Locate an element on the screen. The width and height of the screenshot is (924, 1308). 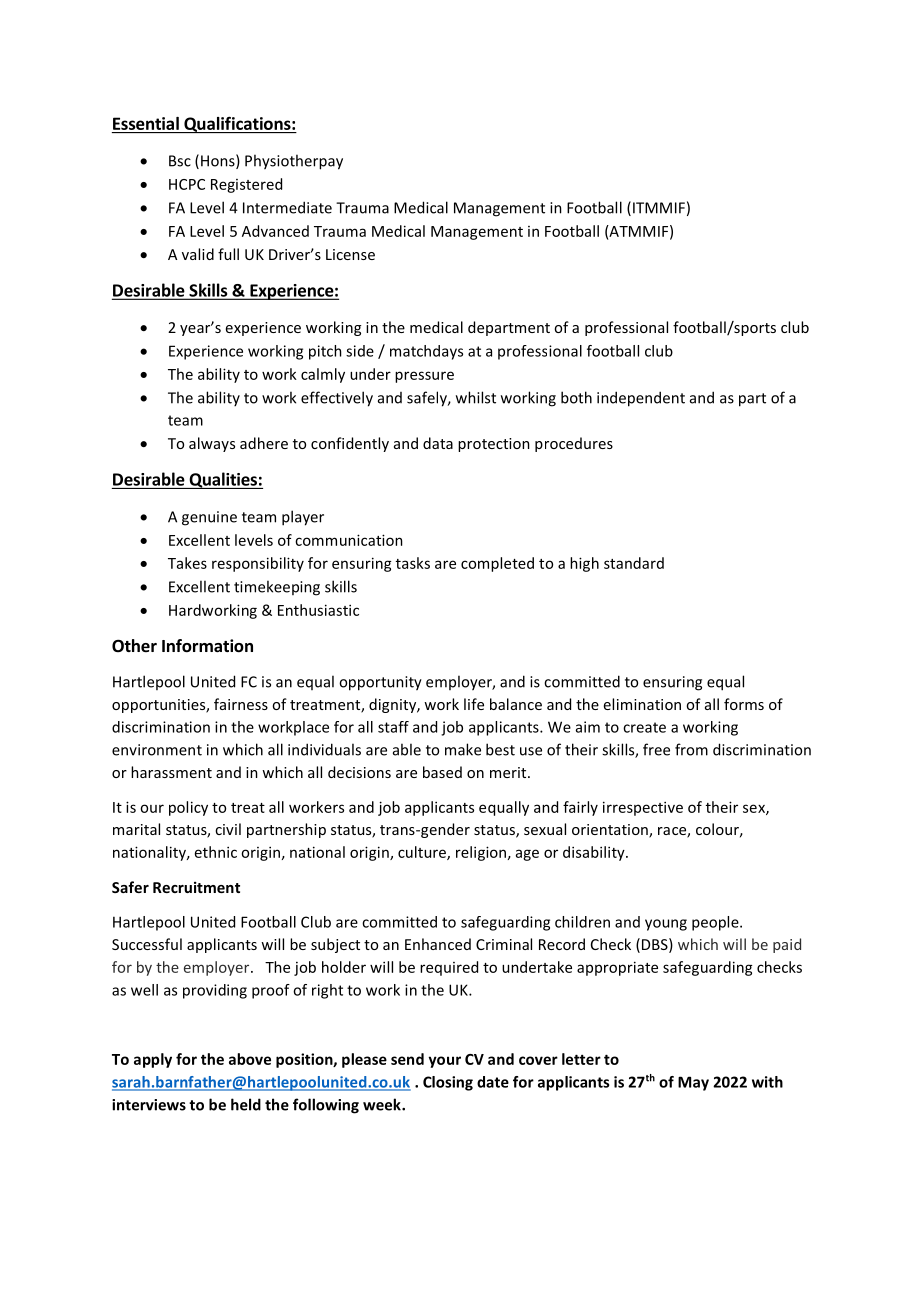
always is located at coordinates (212, 444).
